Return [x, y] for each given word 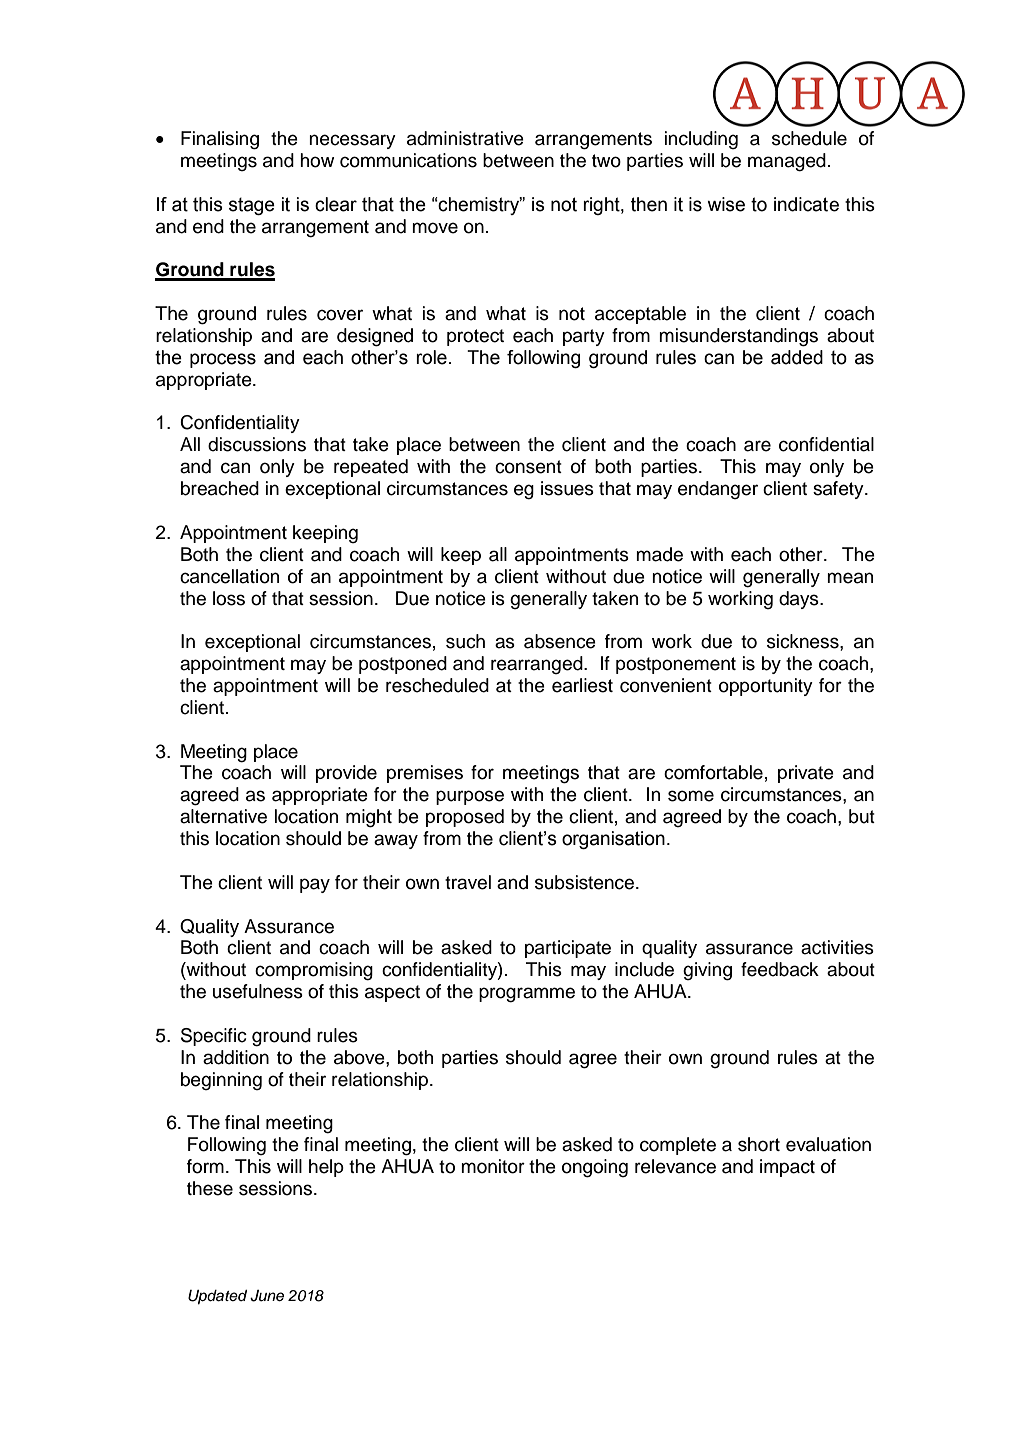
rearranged [538, 665]
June [267, 1296]
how [317, 160]
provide [346, 774]
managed [787, 162]
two [606, 161]
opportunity [766, 687]
